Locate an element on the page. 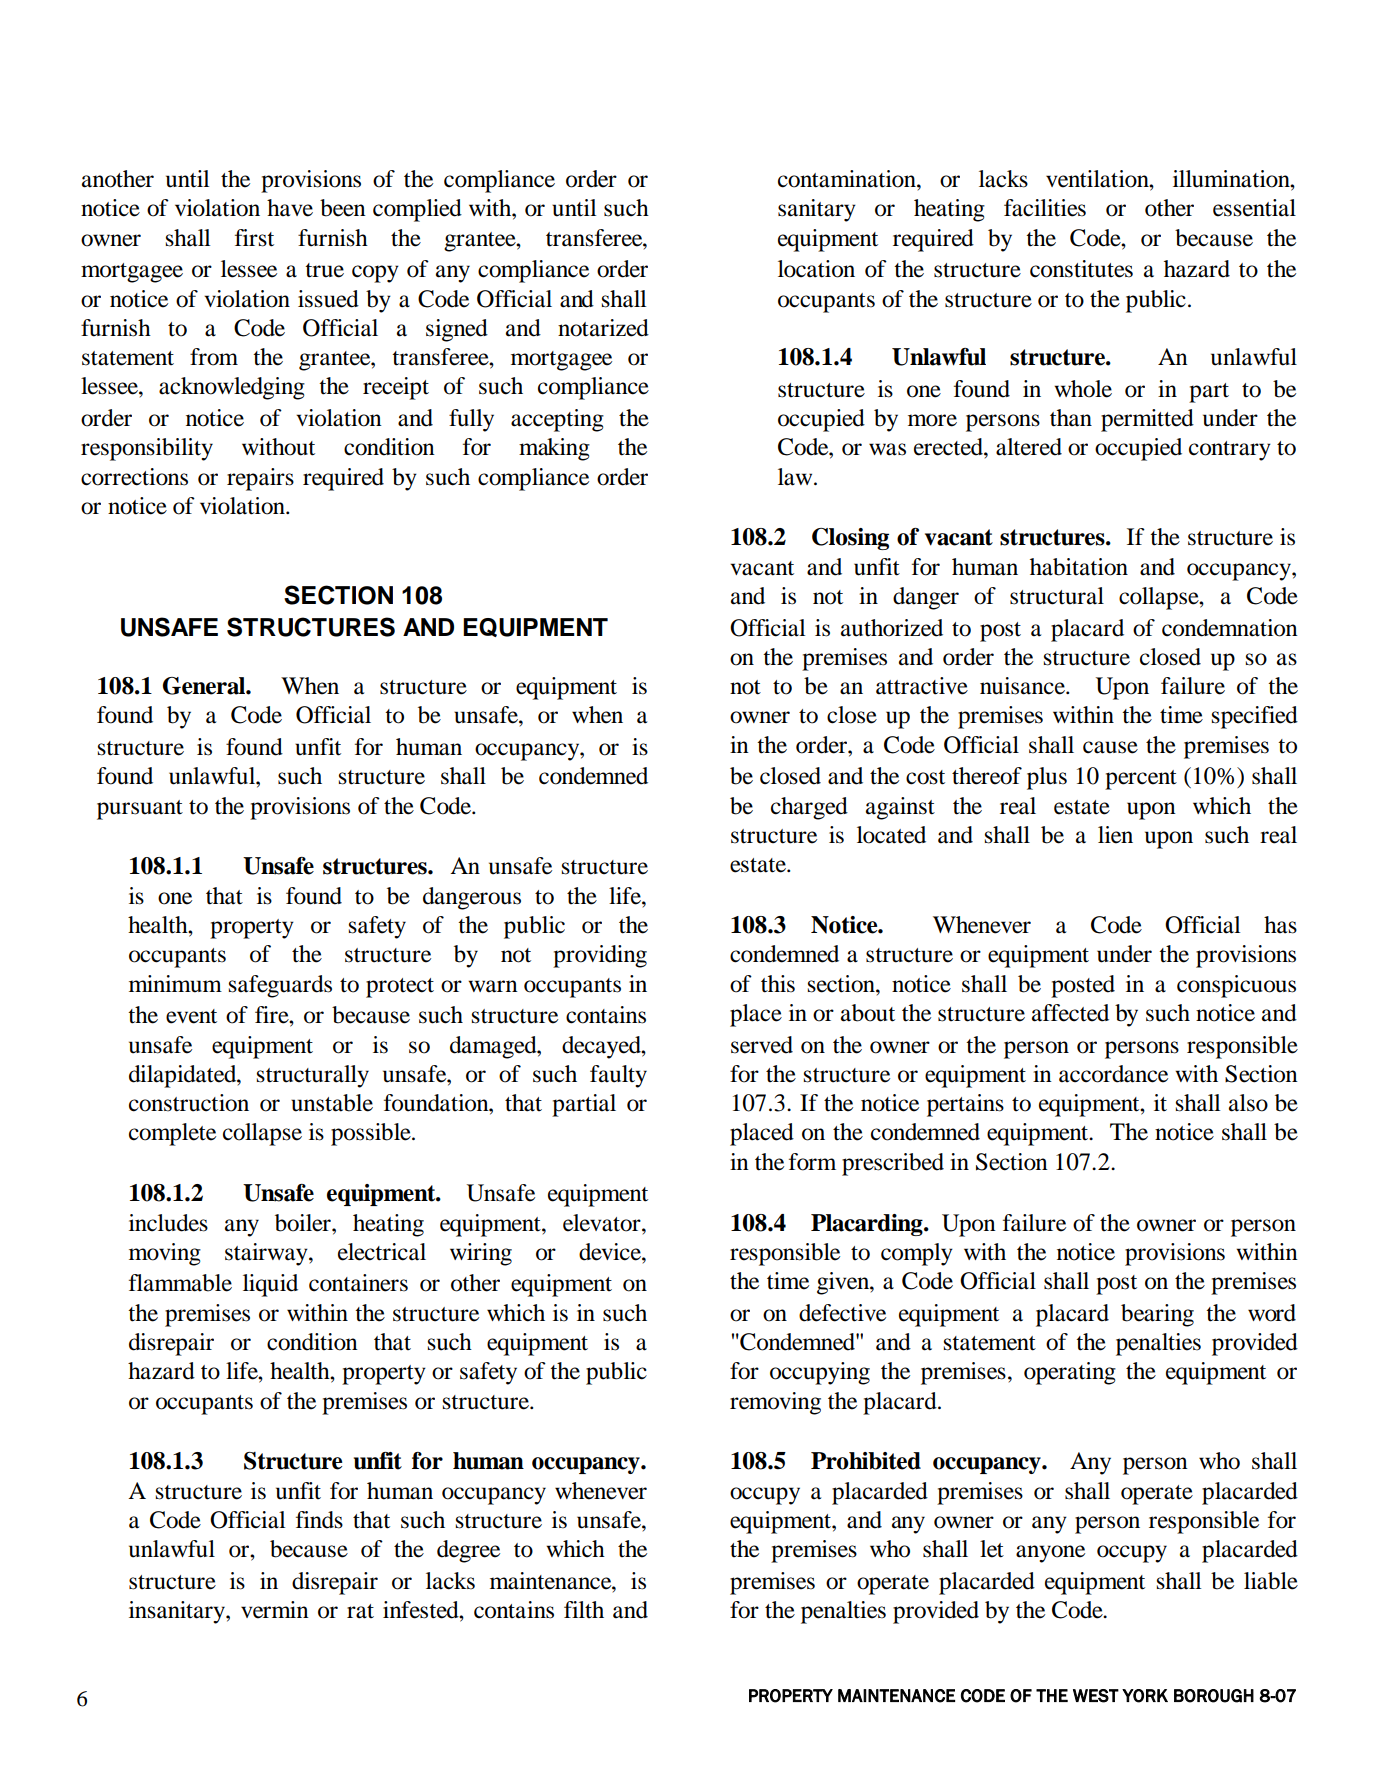 The height and width of the document is (1785, 1379). this is located at coordinates (778, 984).
